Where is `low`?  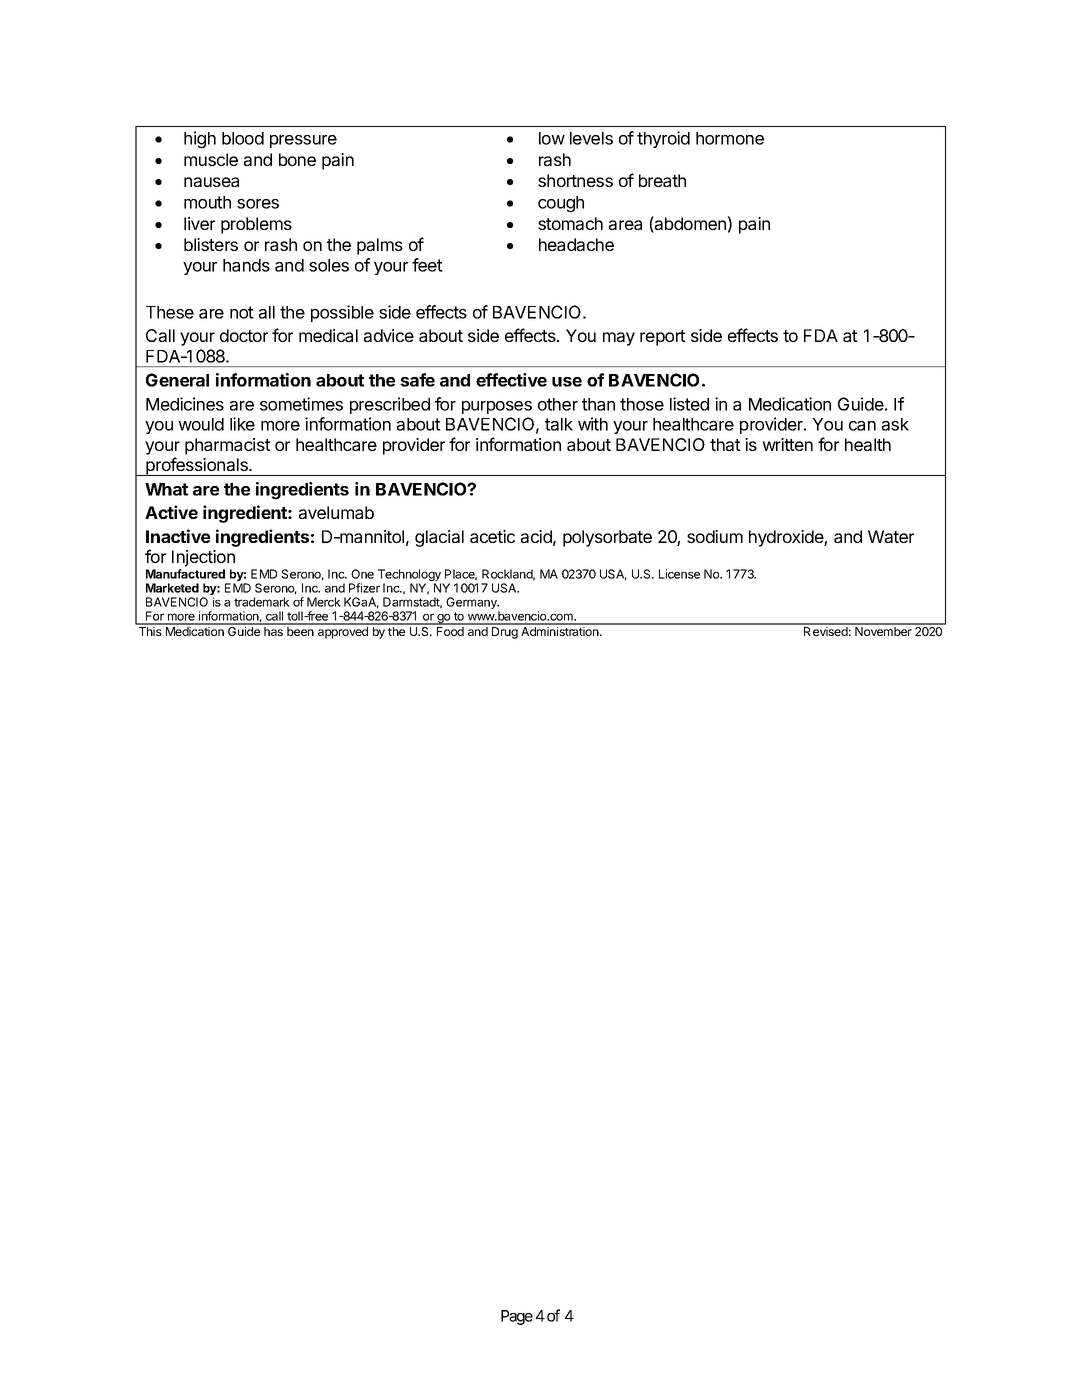 low is located at coordinates (552, 138).
